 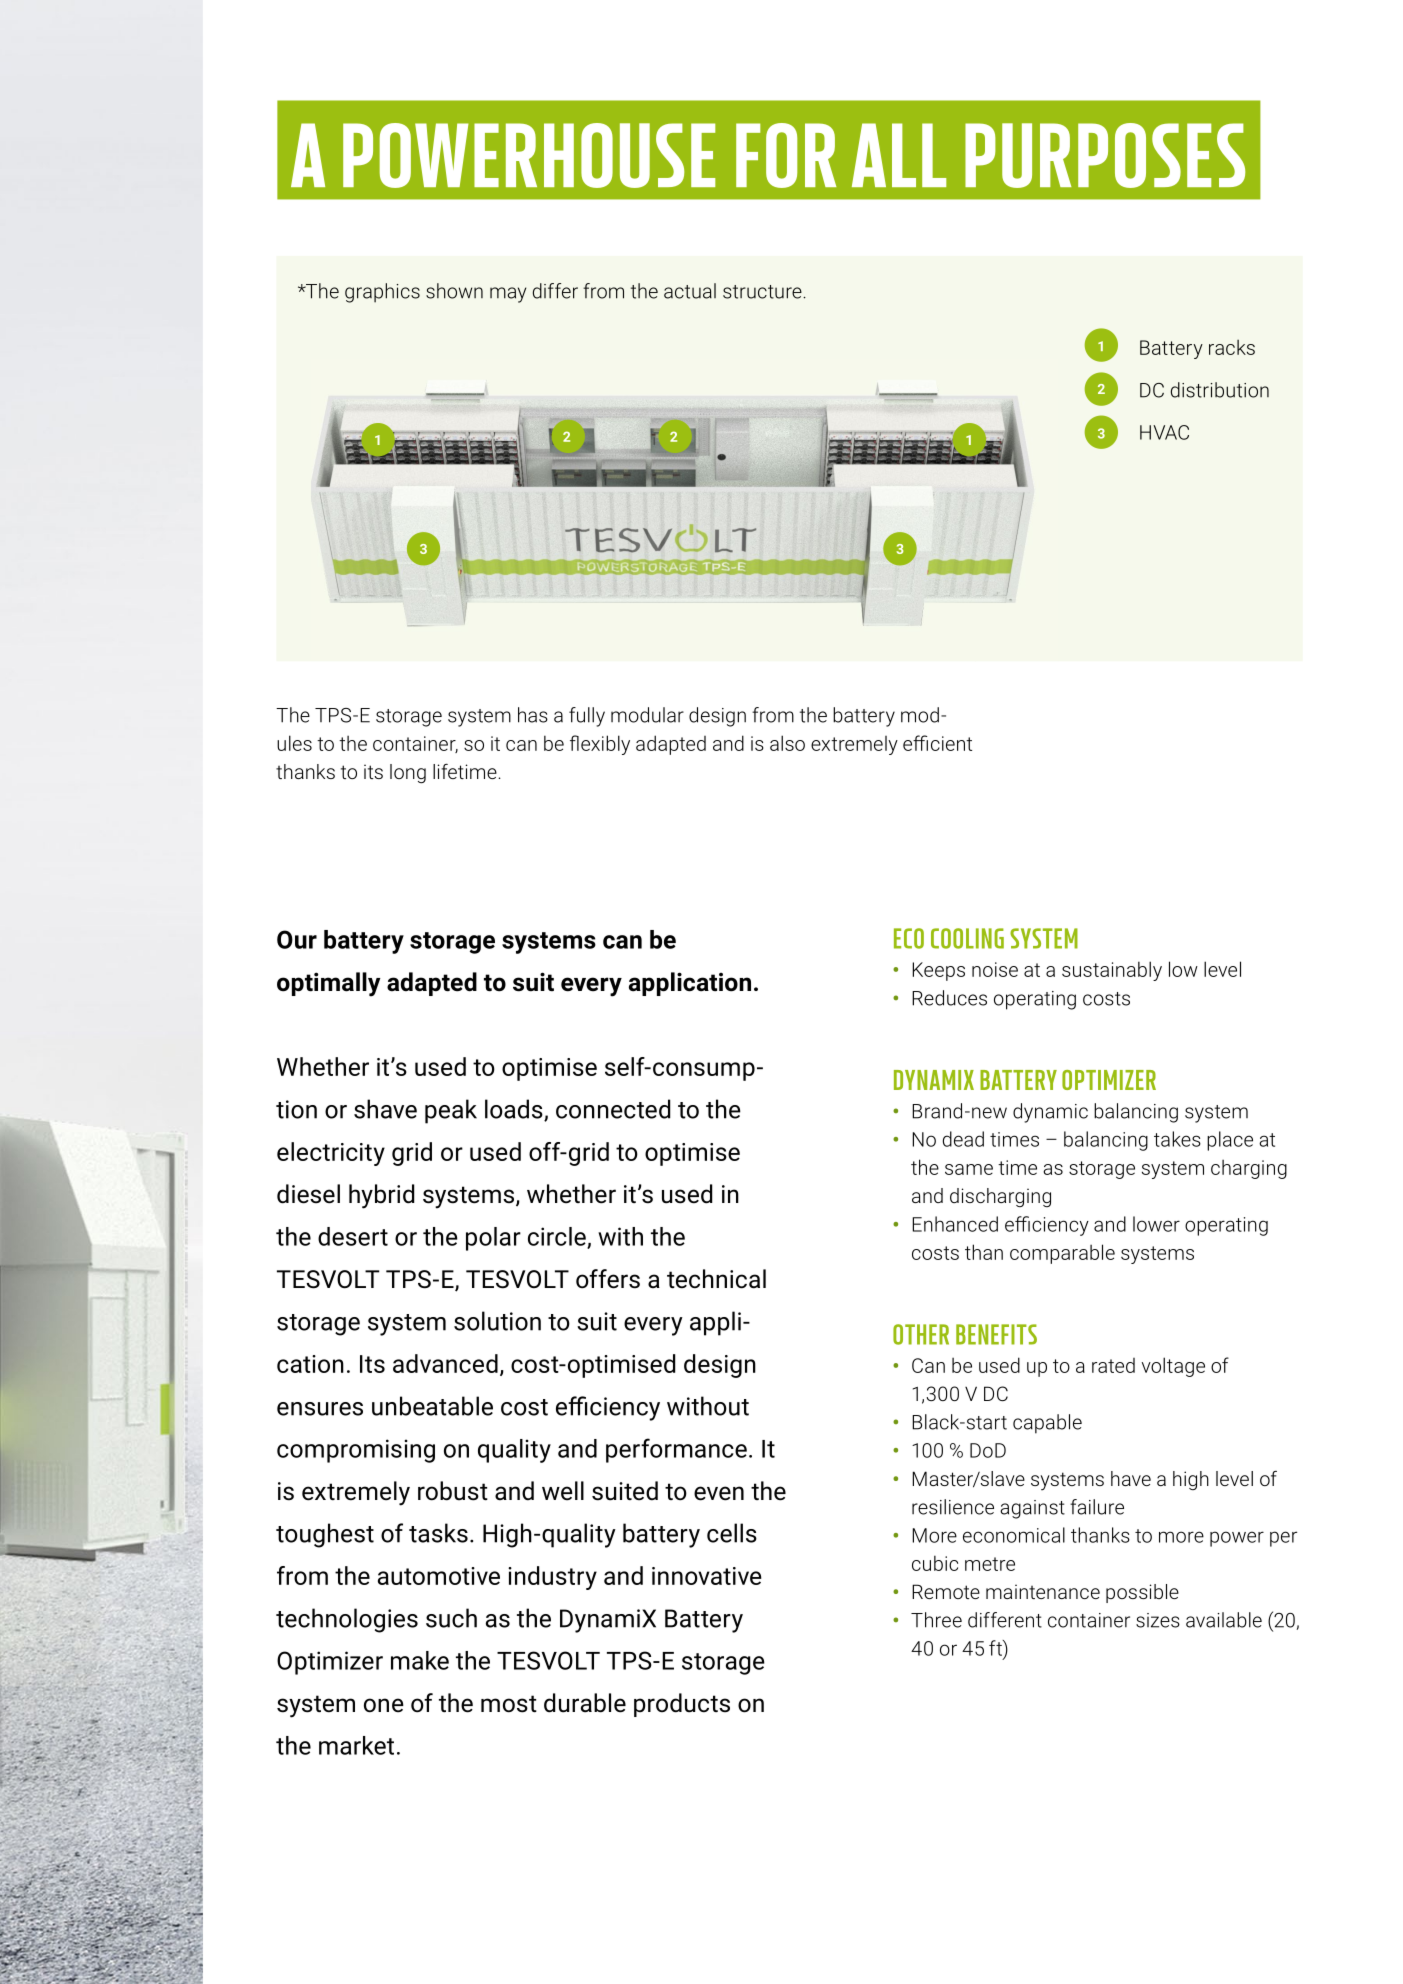 What do you see at coordinates (384, 1705) in the image?
I see `one` at bounding box center [384, 1705].
